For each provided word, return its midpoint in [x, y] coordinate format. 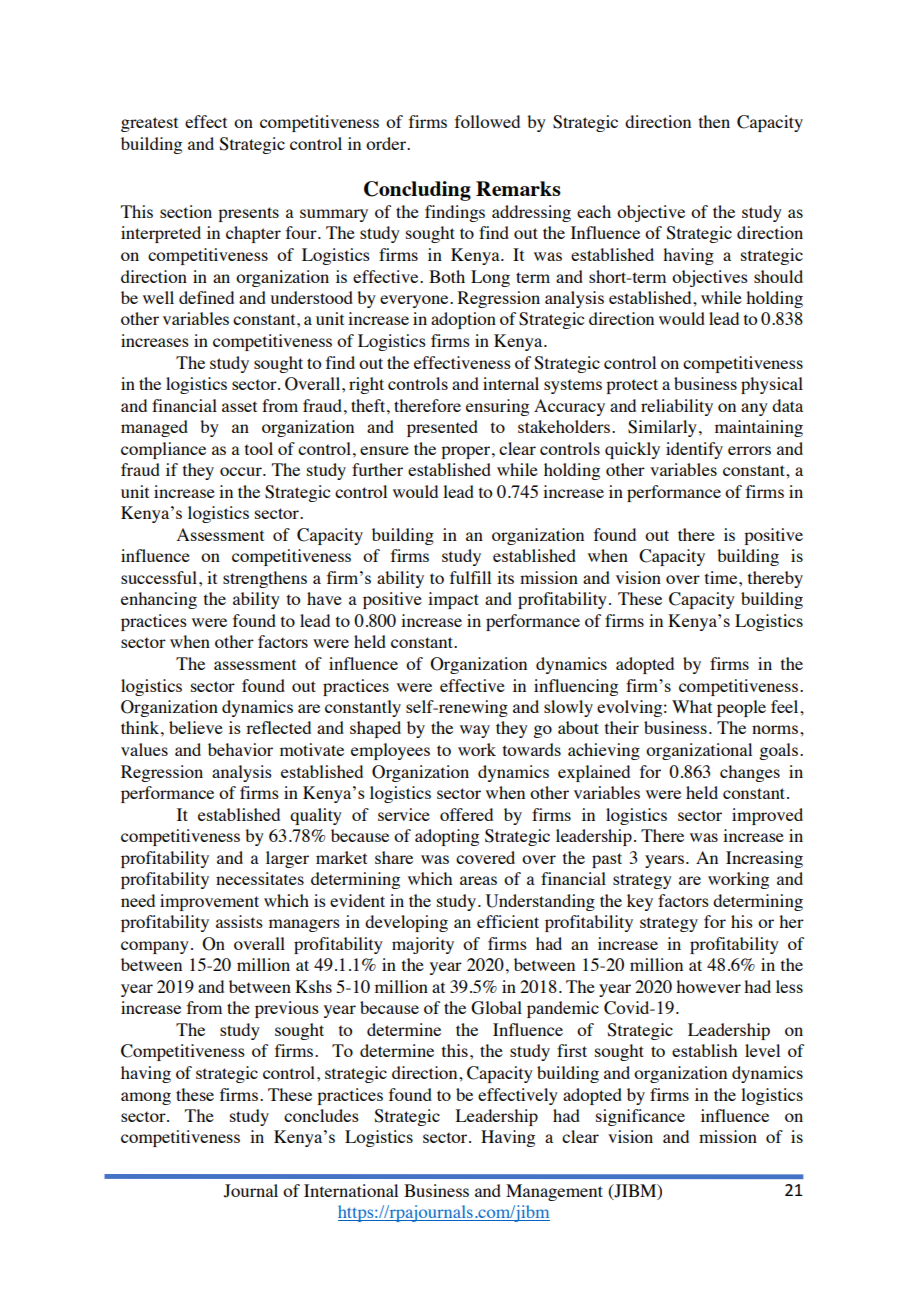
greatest [149, 124]
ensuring [497, 407]
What [692, 706]
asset [239, 406]
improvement [209, 902]
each [594, 211]
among [146, 1098]
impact [453, 600]
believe [196, 727]
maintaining [759, 428]
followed [487, 121]
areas [478, 880]
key [640, 902]
